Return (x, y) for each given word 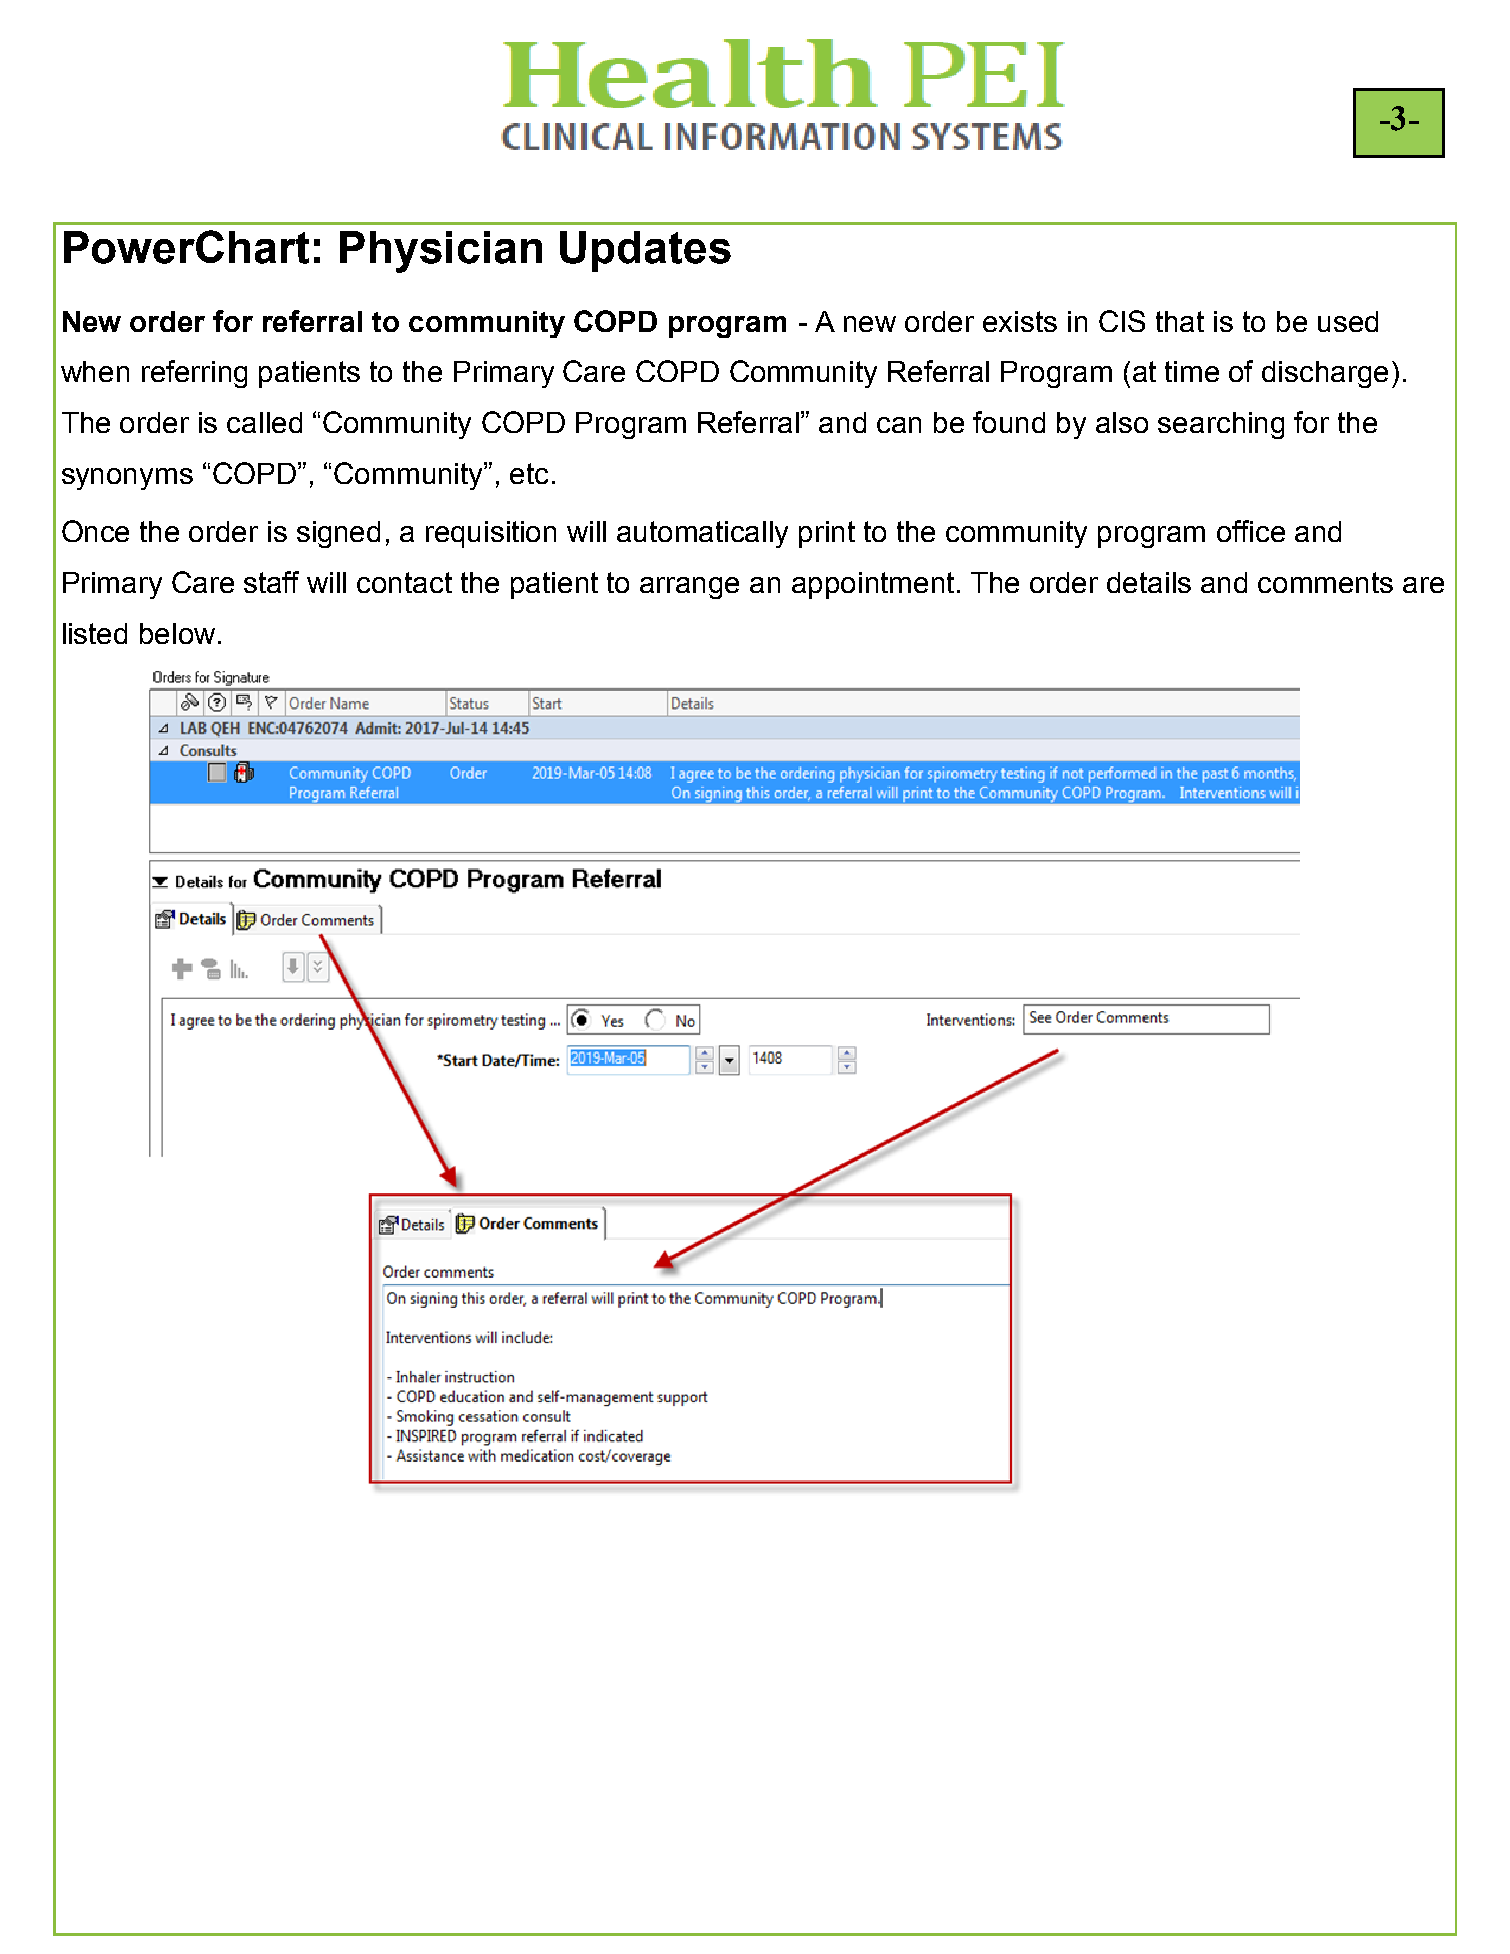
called (264, 422)
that (1180, 321)
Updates (645, 251)
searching (1221, 425)
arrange (689, 588)
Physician (441, 252)
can (899, 425)
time (1192, 371)
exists (1020, 321)
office (1251, 531)
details (1149, 582)
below (177, 633)
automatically (702, 534)
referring (194, 374)
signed (338, 534)
